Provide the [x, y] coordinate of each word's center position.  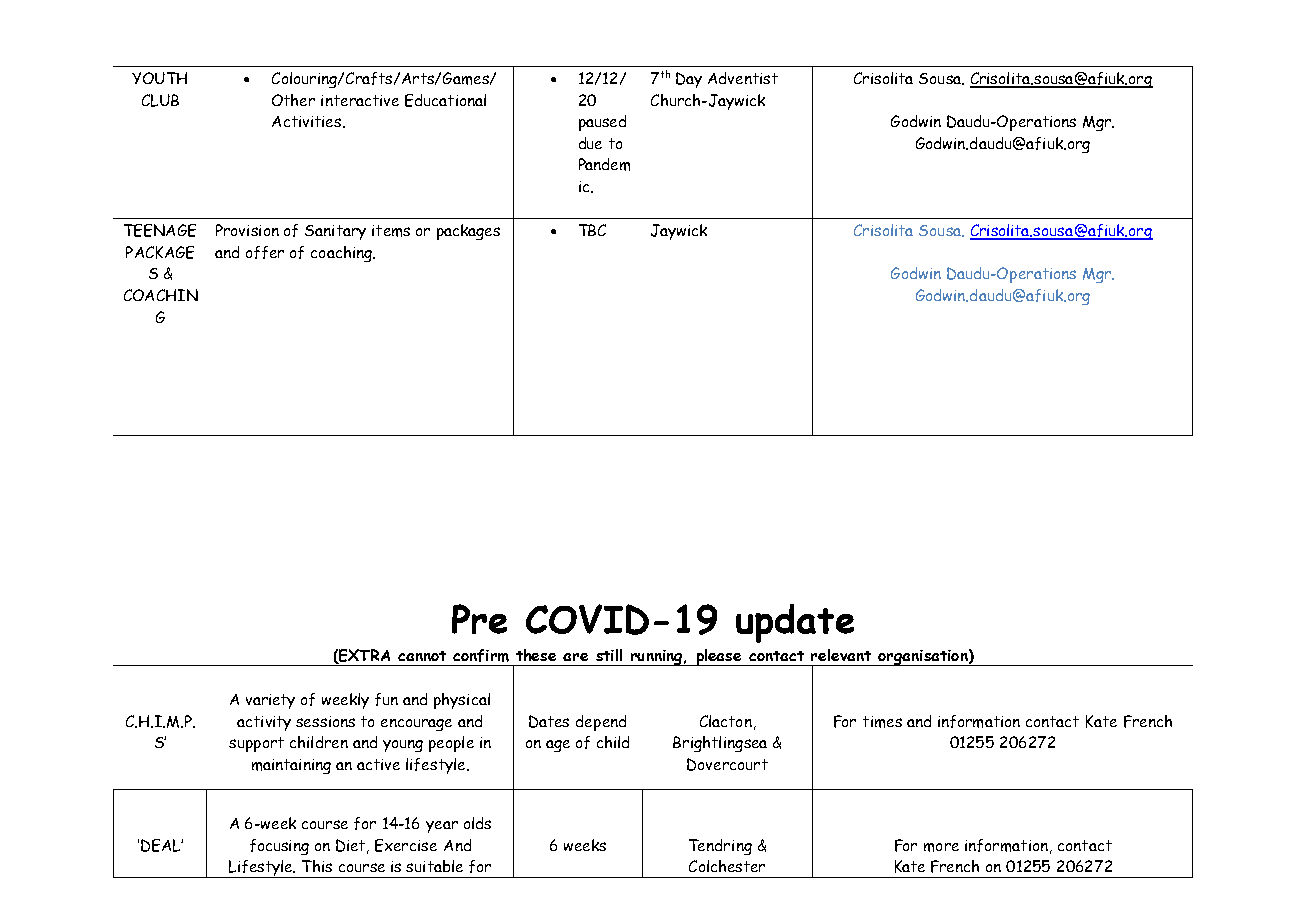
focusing [279, 847]
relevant [841, 655]
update [795, 623]
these [536, 655]
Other [293, 100]
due [590, 143]
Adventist [743, 78]
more [941, 847]
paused [602, 123]
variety [270, 701]
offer [265, 252]
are [575, 657]
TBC [592, 230]
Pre [479, 619]
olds [477, 823]
